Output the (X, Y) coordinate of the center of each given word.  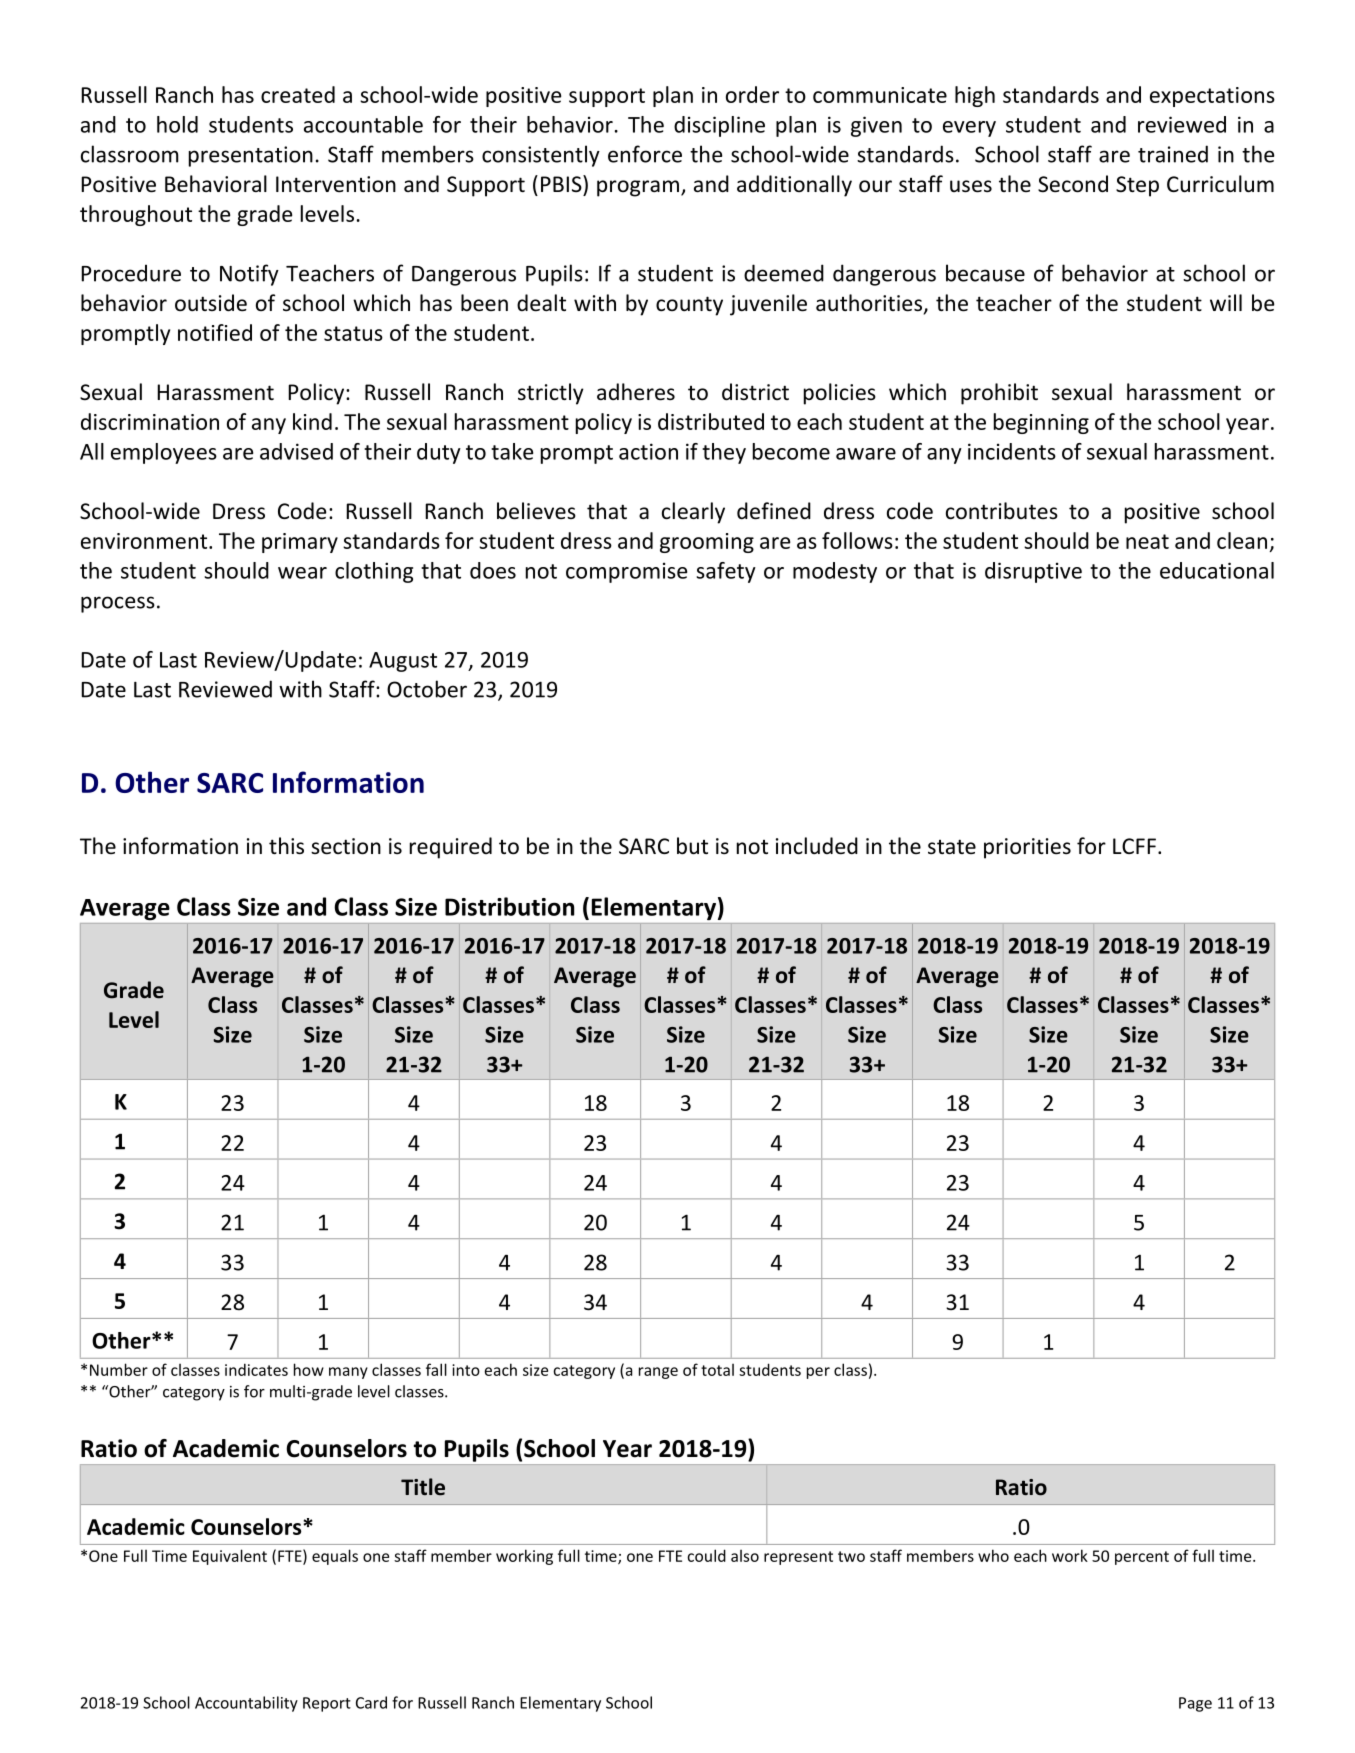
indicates (256, 1369)
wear (302, 573)
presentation (251, 156)
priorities (1027, 848)
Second (1073, 184)
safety (726, 572)
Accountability (246, 1704)
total (717, 1370)
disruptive (1033, 572)
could (706, 1555)
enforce (645, 154)
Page (1195, 1704)
